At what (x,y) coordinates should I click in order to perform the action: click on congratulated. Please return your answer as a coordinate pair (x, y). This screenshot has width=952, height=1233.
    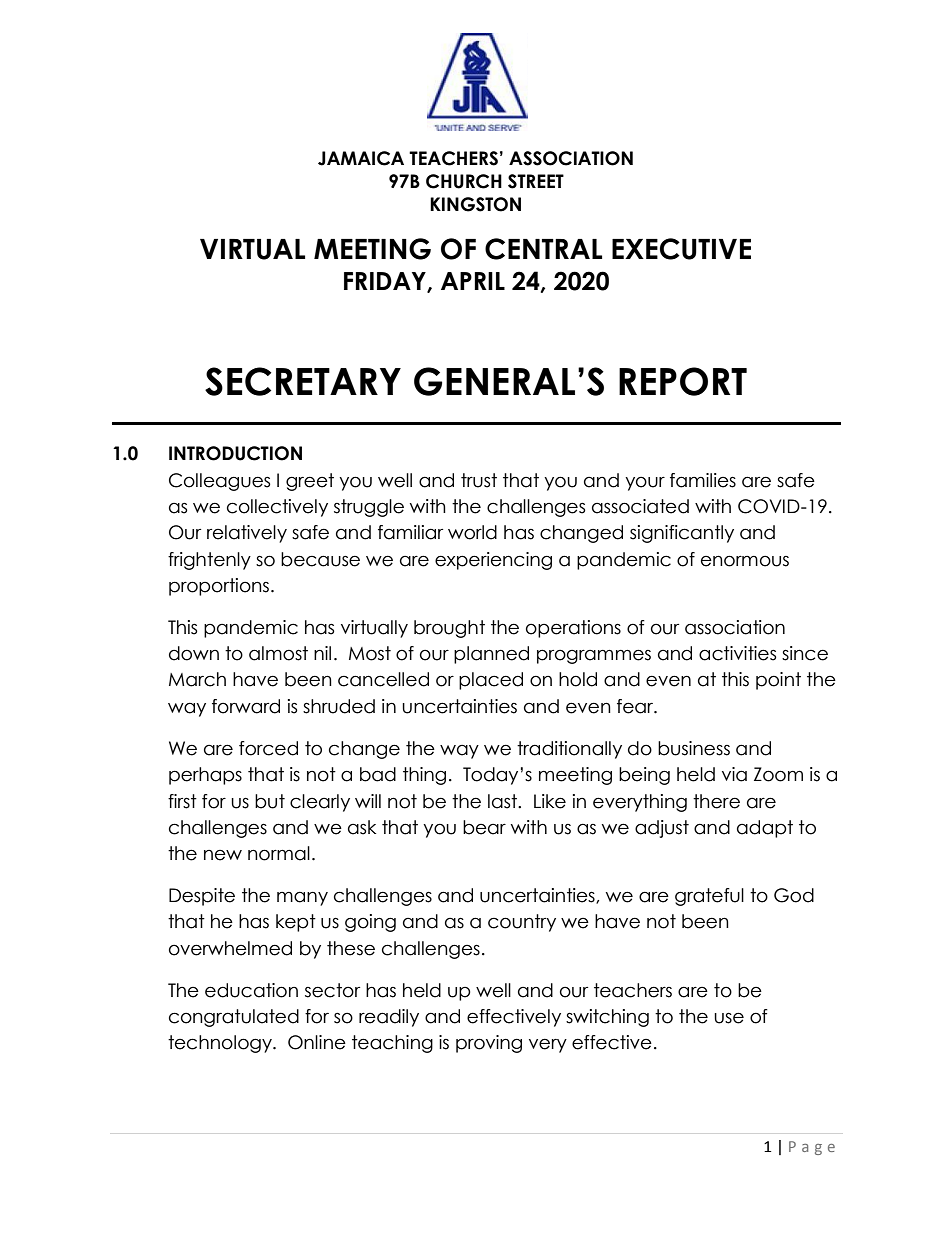
    Looking at the image, I should click on (234, 1018).
